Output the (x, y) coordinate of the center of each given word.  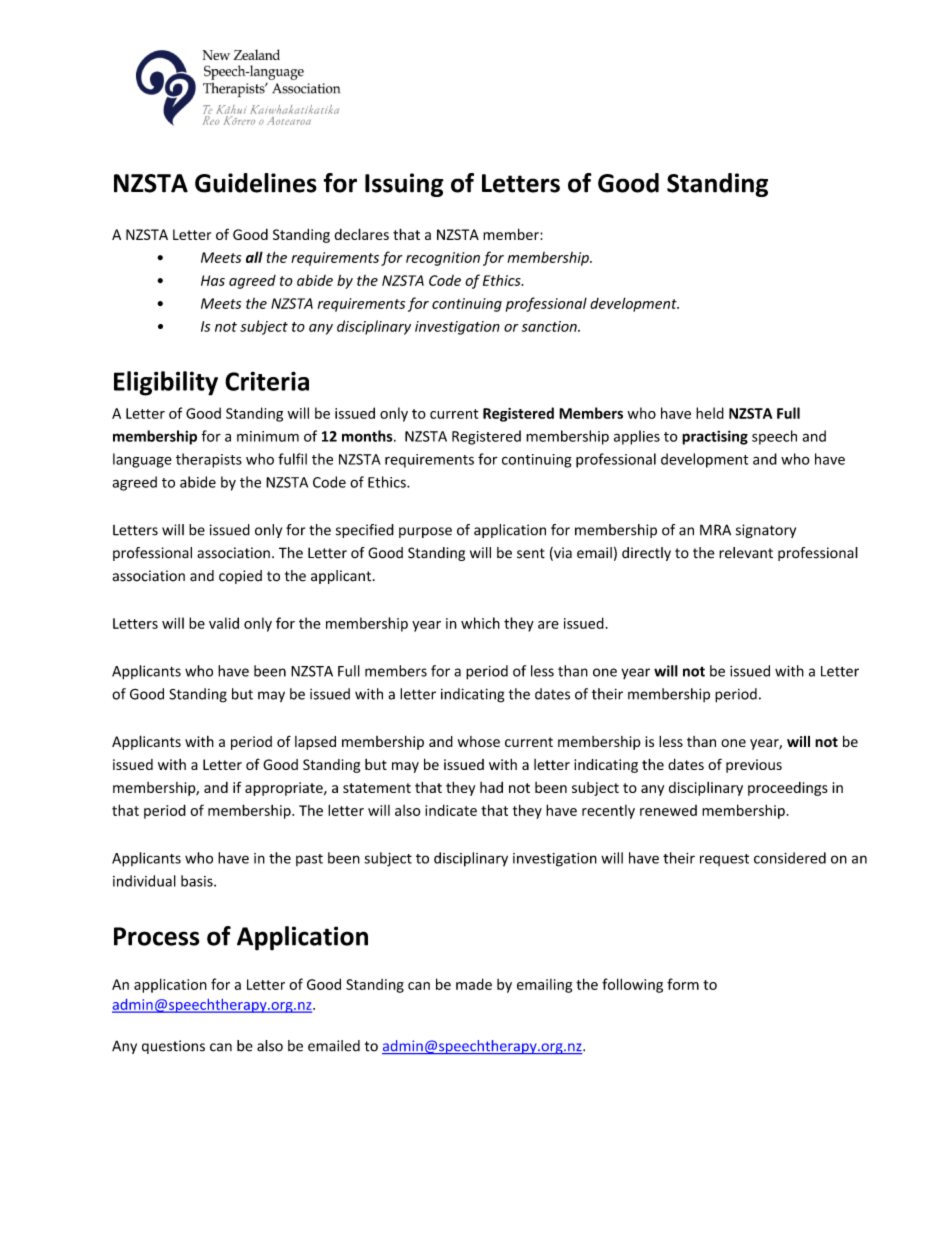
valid (224, 623)
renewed (668, 810)
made (474, 984)
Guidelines (256, 183)
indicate (451, 810)
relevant (746, 553)
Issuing (404, 185)
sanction (550, 326)
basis (198, 881)
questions (173, 1047)
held (710, 413)
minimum (268, 436)
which (480, 623)
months (368, 436)
